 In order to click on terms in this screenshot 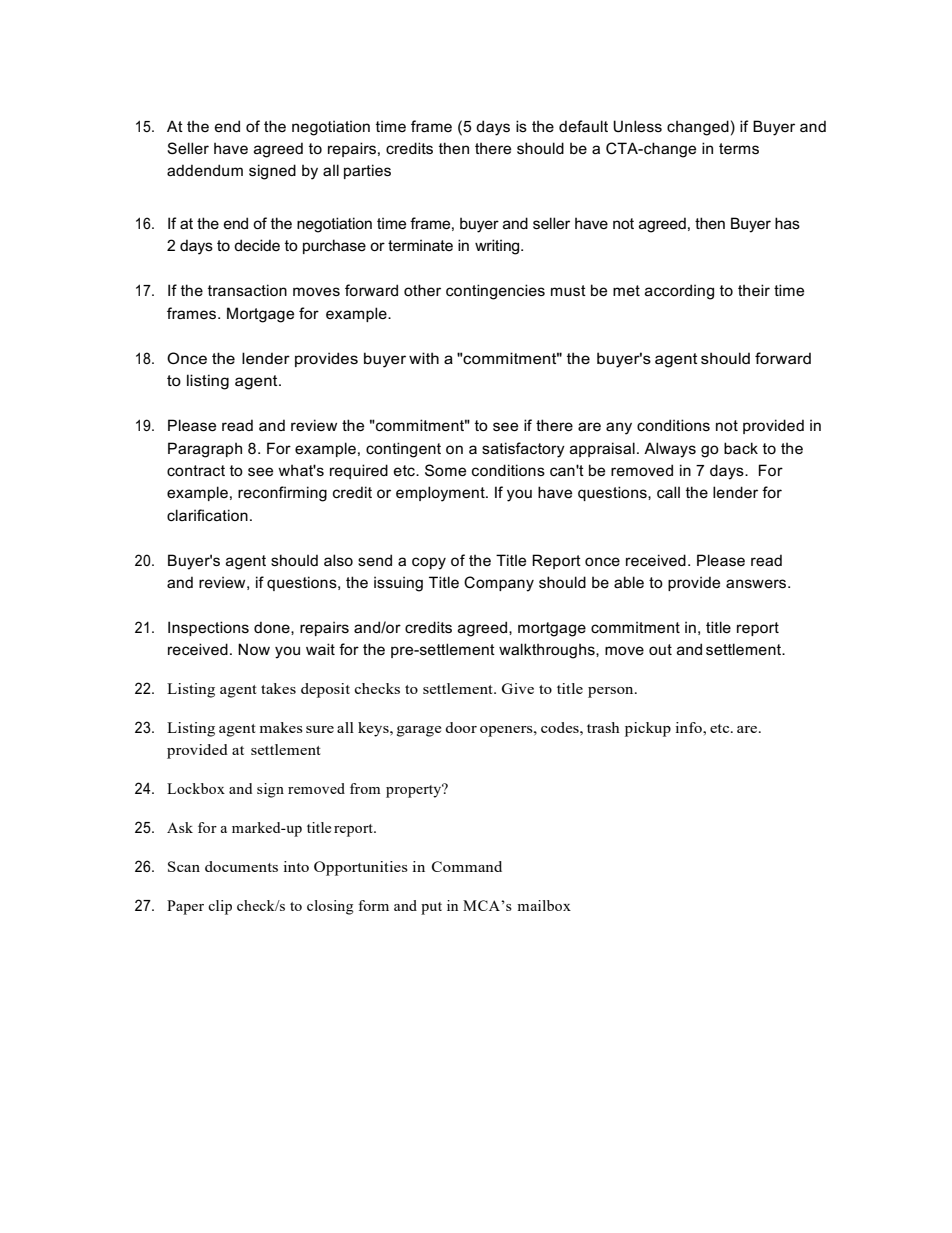, I will do `click(739, 148)`.
